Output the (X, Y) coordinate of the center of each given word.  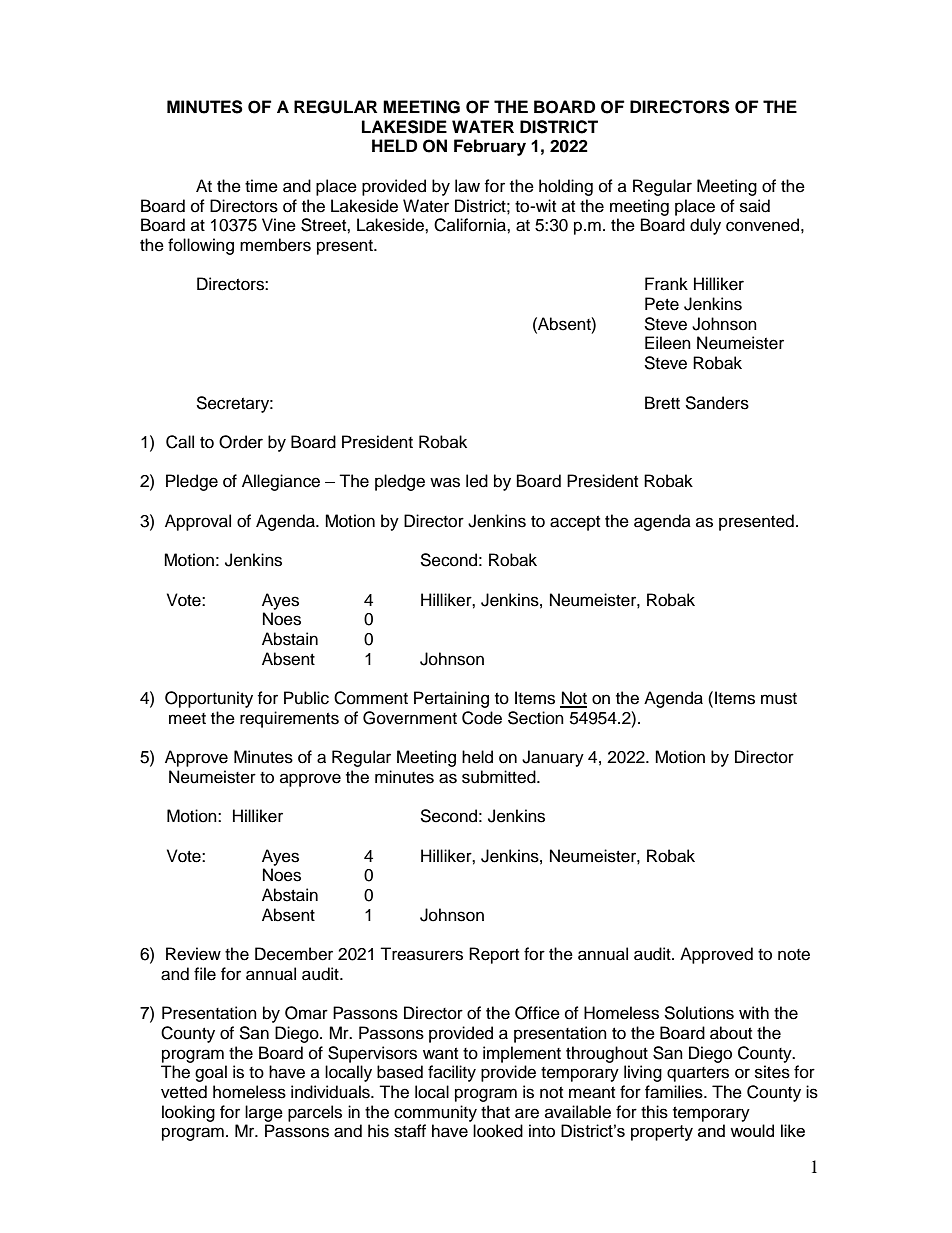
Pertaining (451, 699)
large (264, 1113)
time (261, 186)
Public (306, 698)
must (779, 699)
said (755, 206)
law (467, 186)
